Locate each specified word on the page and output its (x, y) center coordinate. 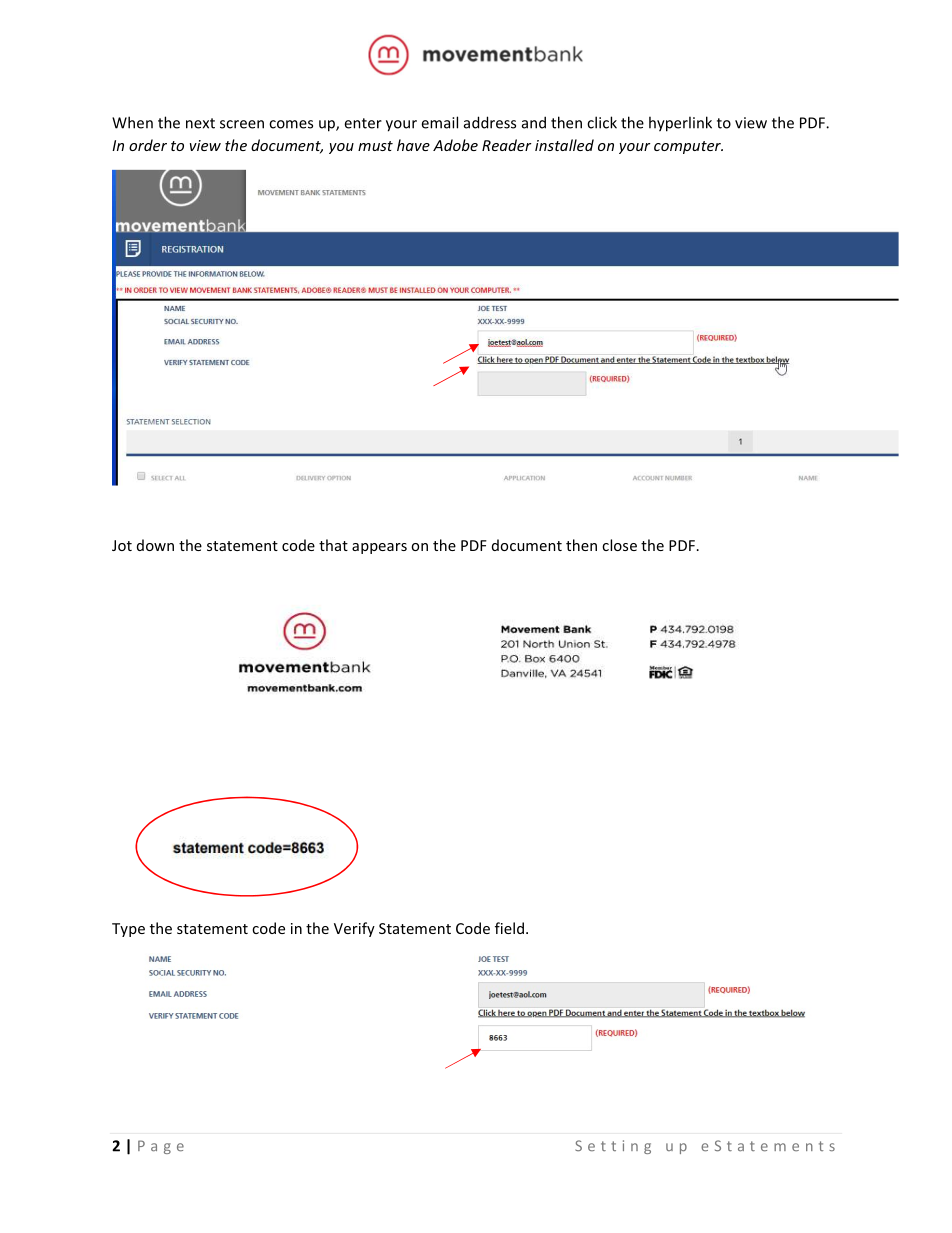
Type (128, 930)
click (602, 122)
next (200, 123)
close (619, 545)
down (155, 545)
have (413, 145)
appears (379, 548)
